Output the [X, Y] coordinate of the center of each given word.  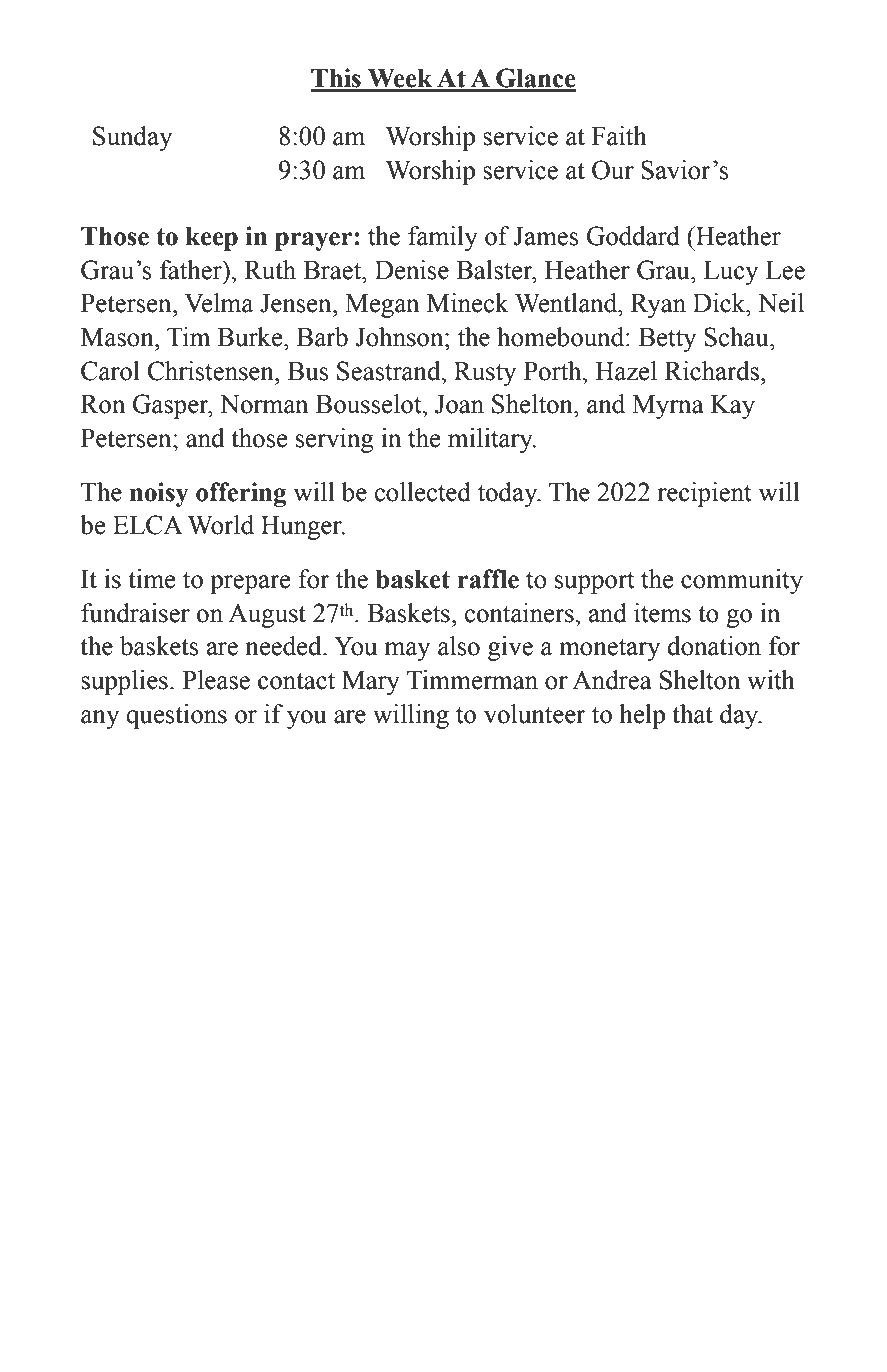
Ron [103, 404]
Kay [733, 407]
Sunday [132, 138]
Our [613, 170]
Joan [459, 404]
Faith [619, 136]
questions [176, 716]
